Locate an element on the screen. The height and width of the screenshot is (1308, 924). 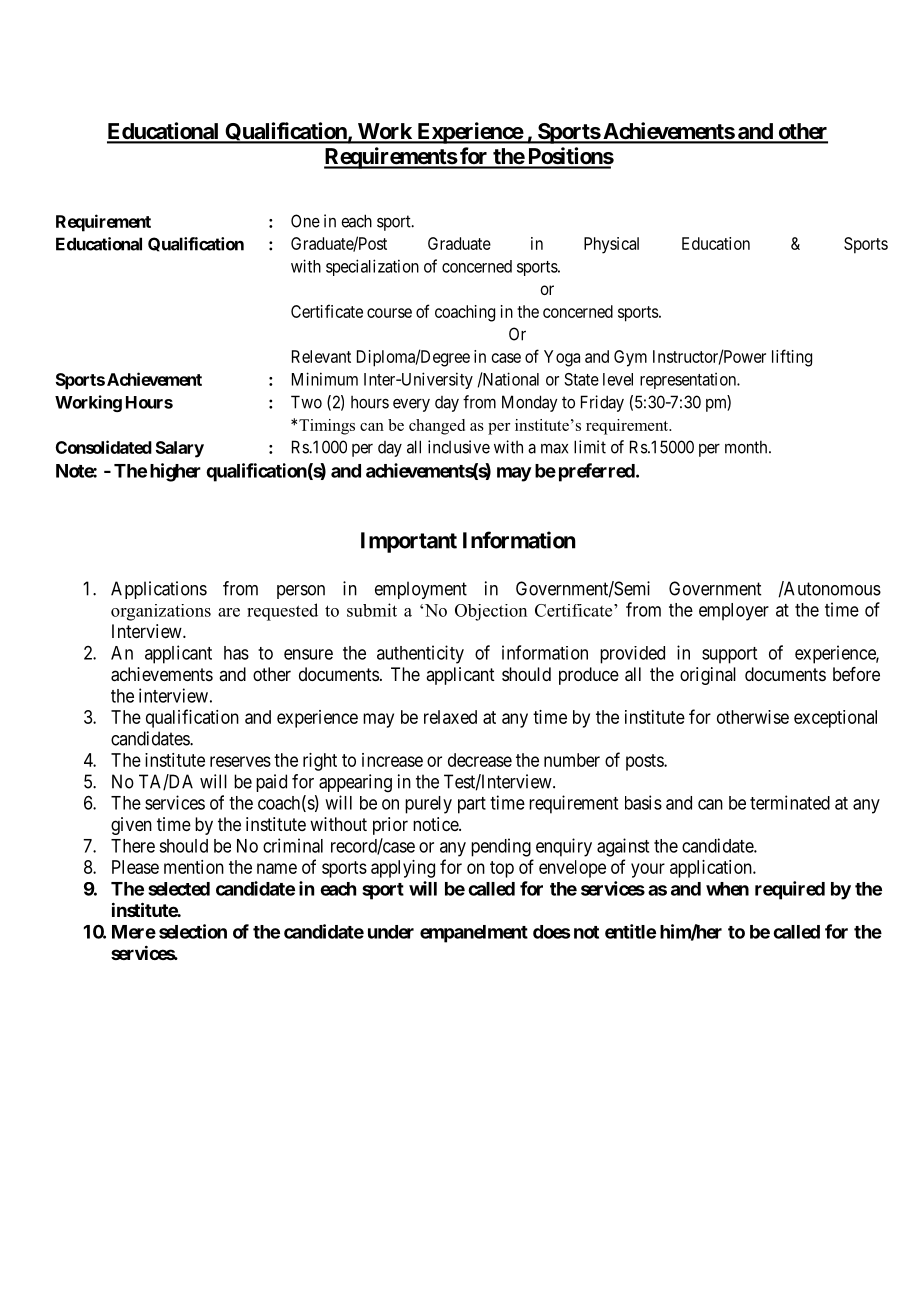
decrease is located at coordinates (480, 760).
